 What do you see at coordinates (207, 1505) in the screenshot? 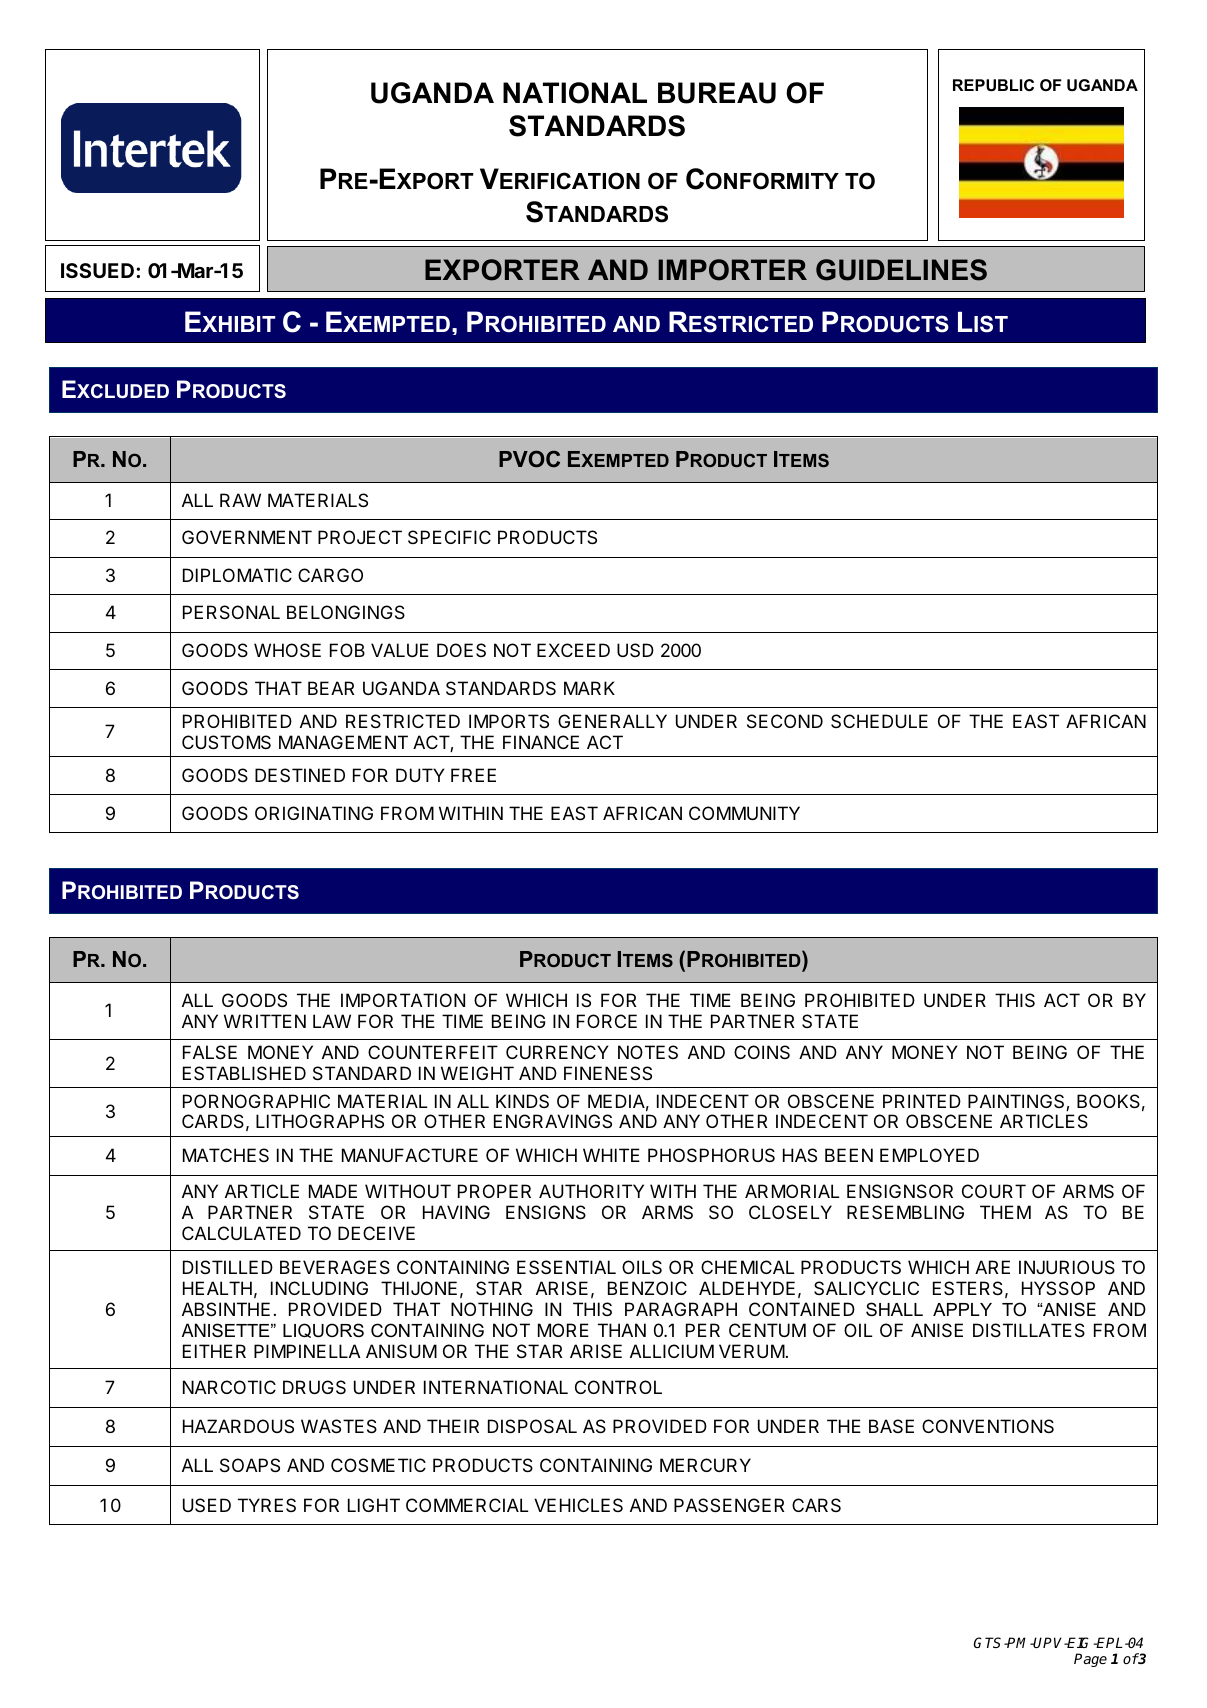
I see `USED` at bounding box center [207, 1505].
